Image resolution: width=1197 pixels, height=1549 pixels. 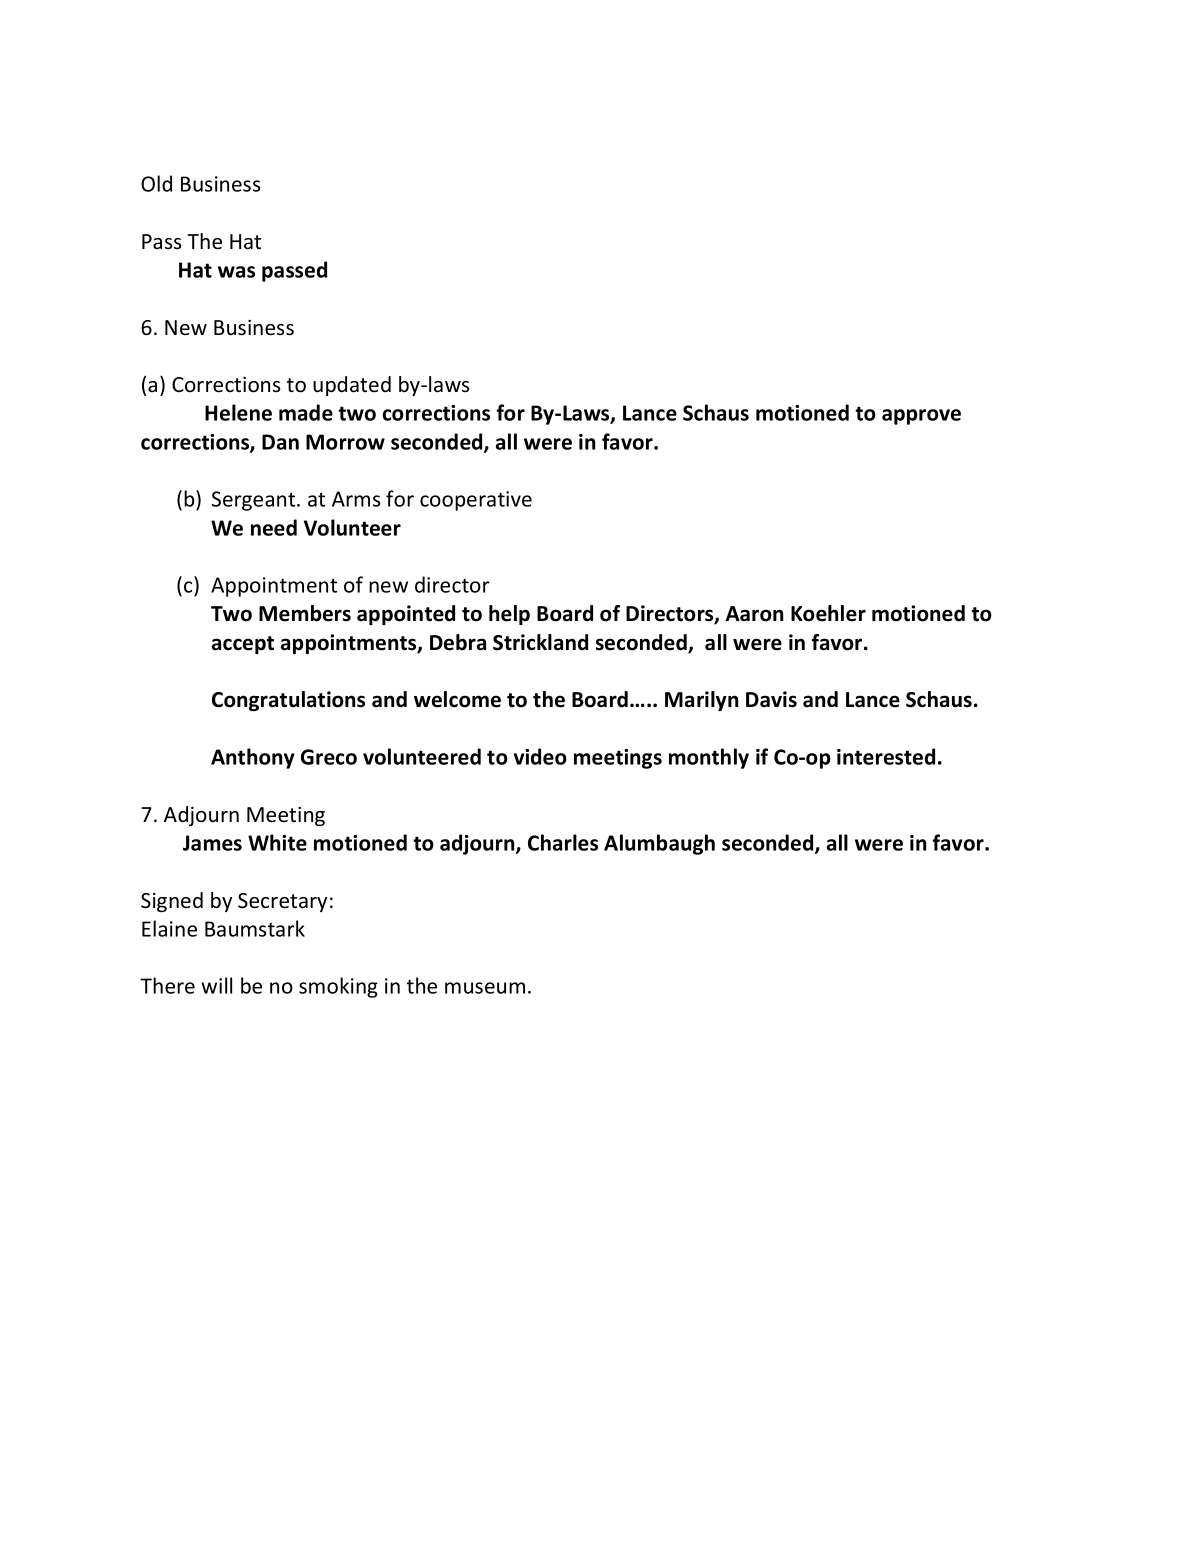 I want to click on Old, so click(x=156, y=183).
